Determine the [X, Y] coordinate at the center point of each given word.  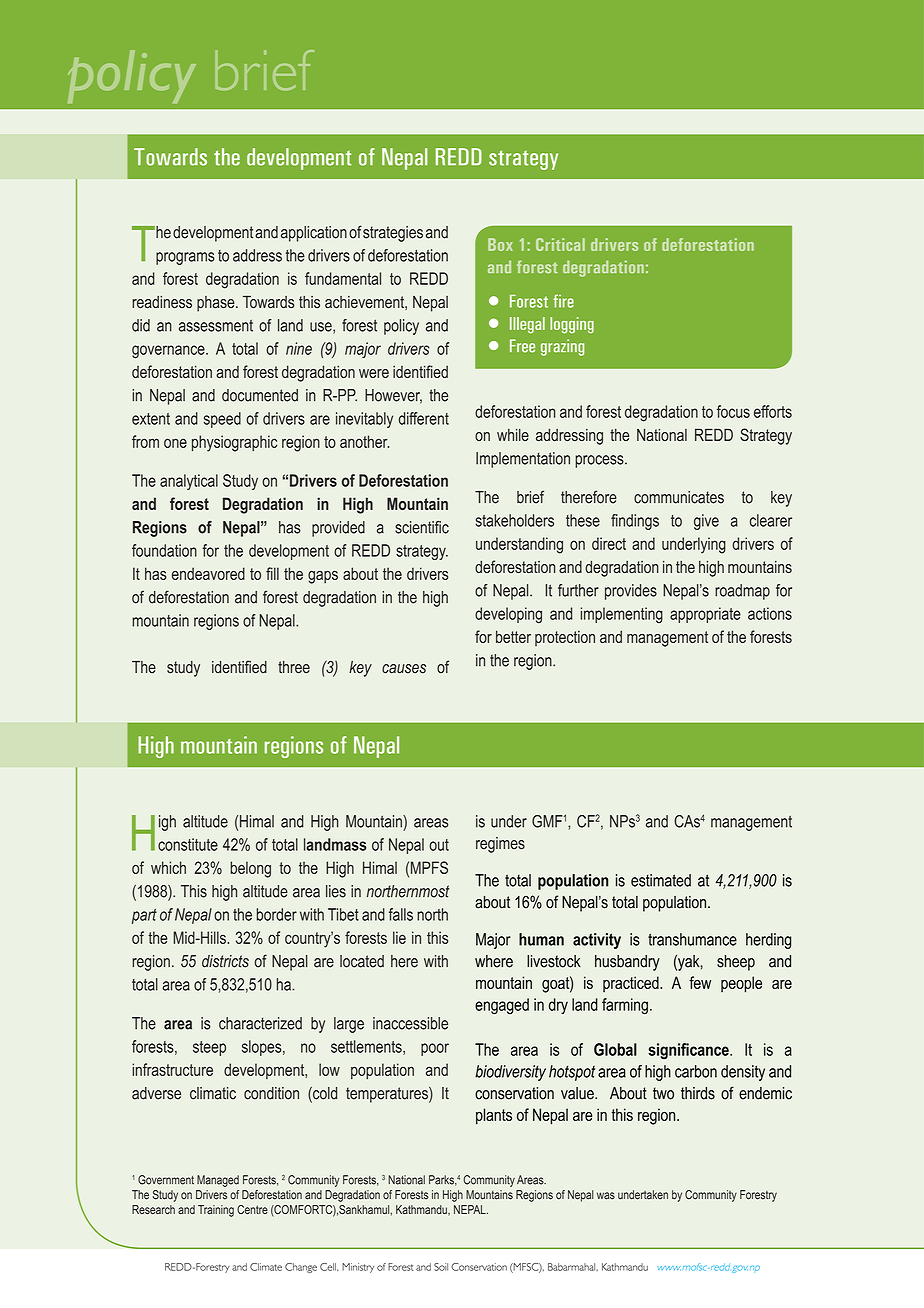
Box [500, 244]
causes [404, 669]
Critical [560, 244]
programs [185, 258]
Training [216, 1211]
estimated [661, 880]
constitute [188, 844]
